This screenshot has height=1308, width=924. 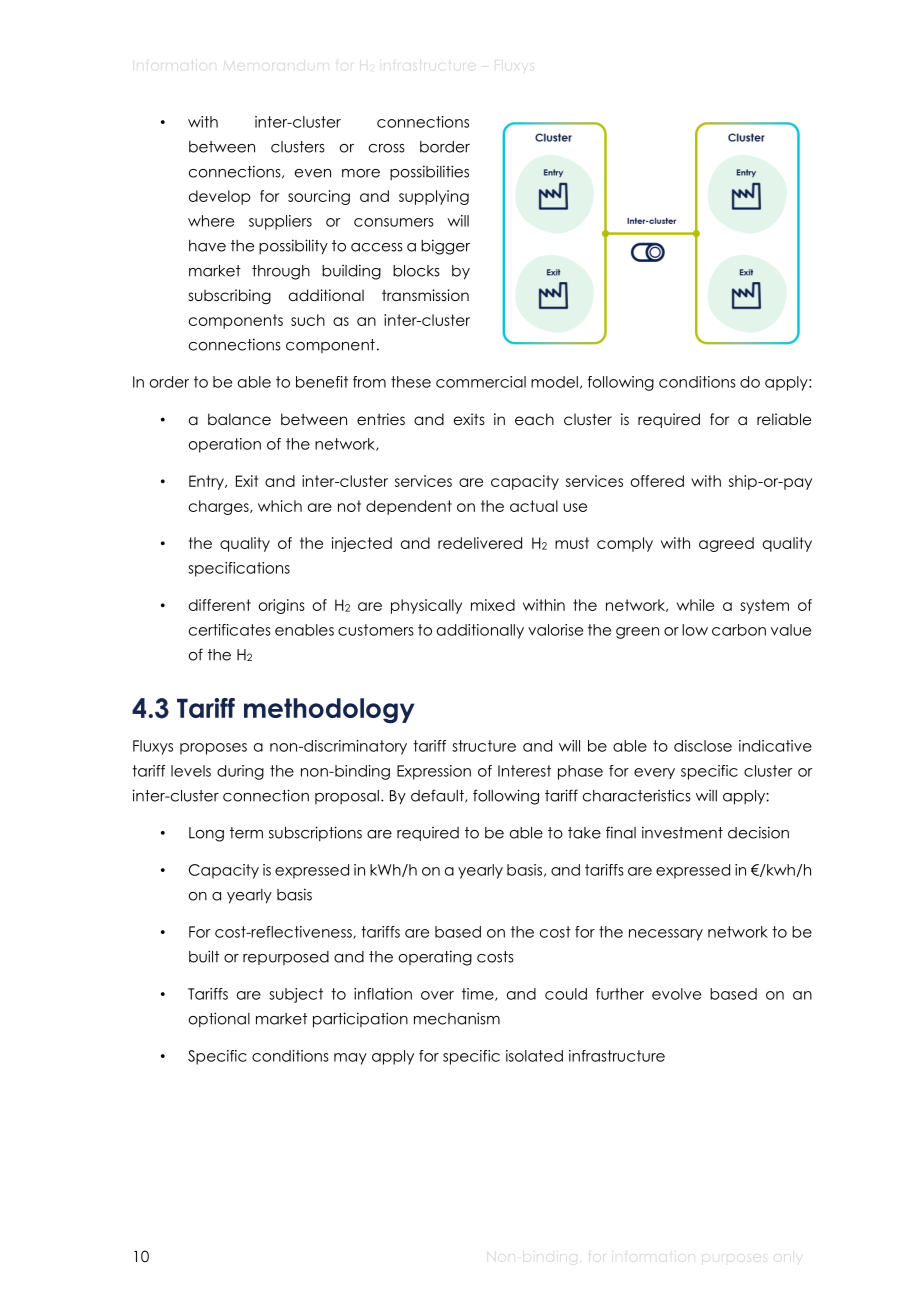 I want to click on investment, so click(x=682, y=832).
